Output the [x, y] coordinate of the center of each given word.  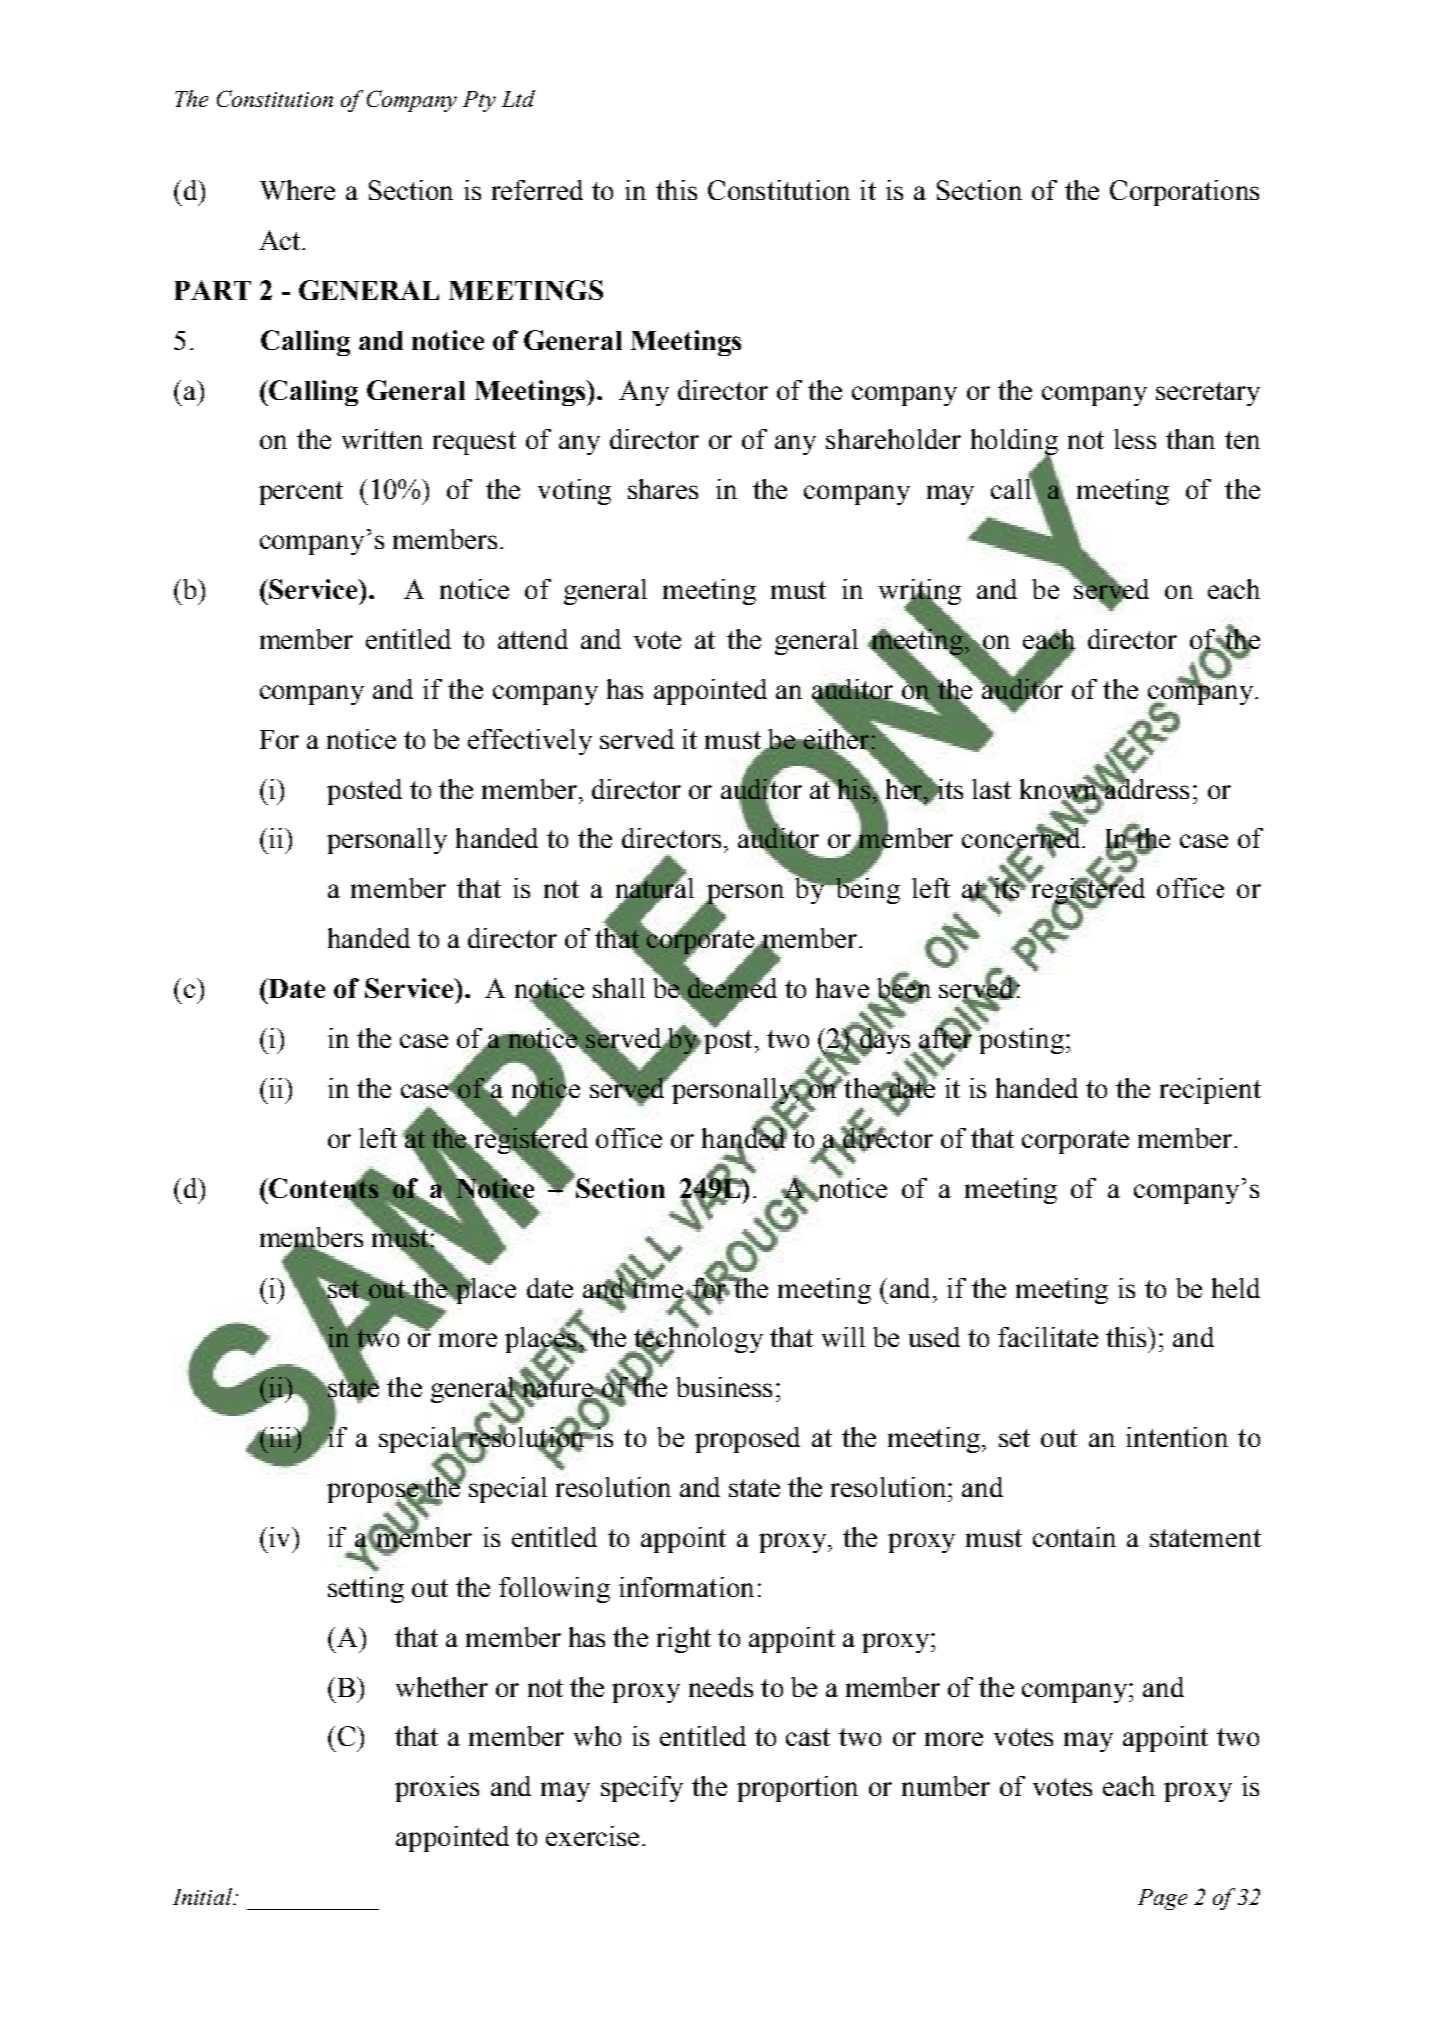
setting [366, 1590]
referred [537, 190]
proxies [437, 1789]
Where [297, 190]
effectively [530, 742]
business [724, 1387]
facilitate [1048, 1337]
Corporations [1184, 193]
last [991, 789]
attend [533, 639]
